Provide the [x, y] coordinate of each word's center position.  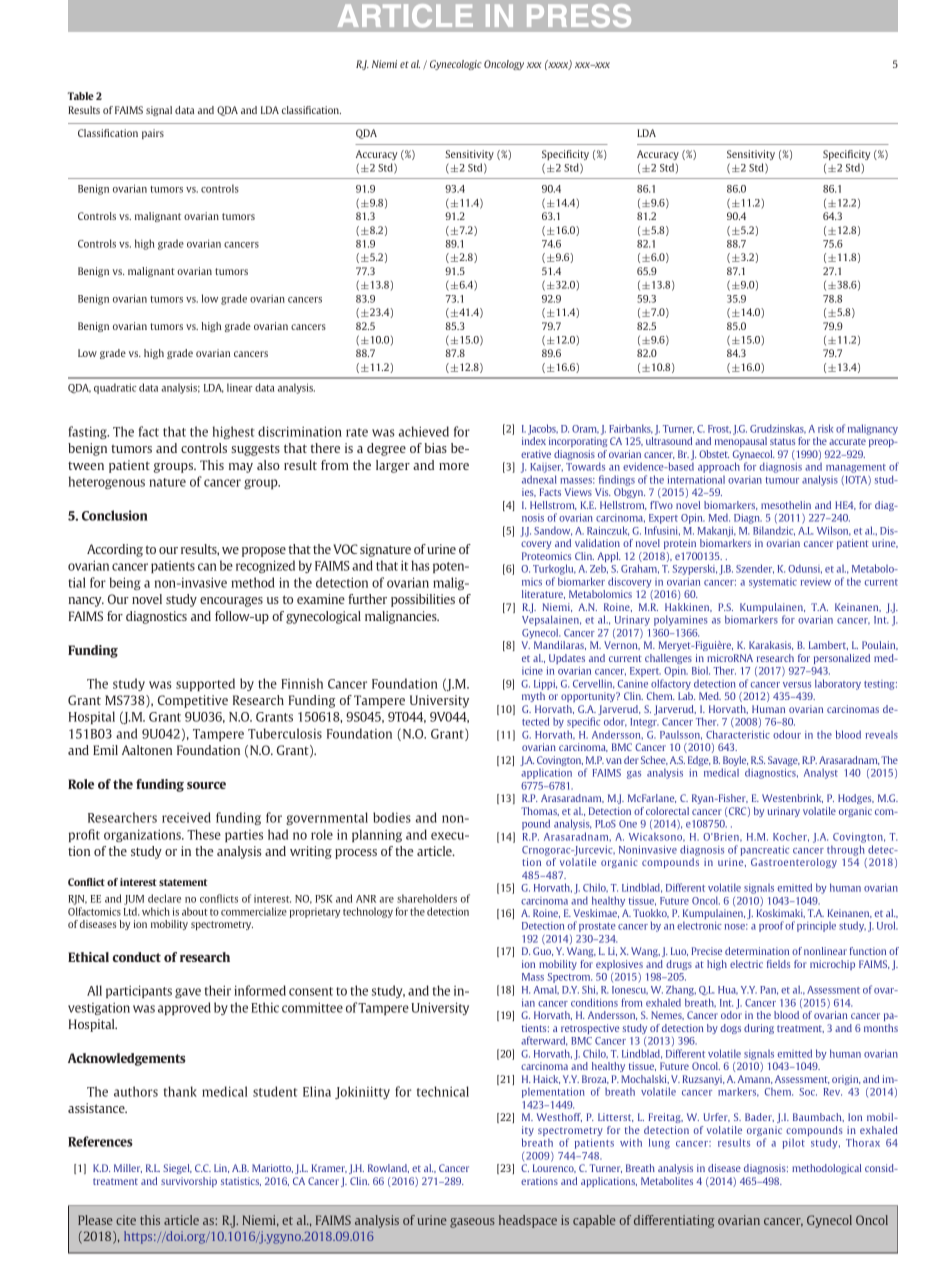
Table [81, 96]
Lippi [545, 684]
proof [771, 926]
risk [825, 428]
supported [205, 684]
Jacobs [543, 429]
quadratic [115, 388]
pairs [153, 134]
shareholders [427, 898]
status [782, 441]
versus [797, 685]
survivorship [189, 1182]
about [195, 911]
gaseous [472, 1223]
